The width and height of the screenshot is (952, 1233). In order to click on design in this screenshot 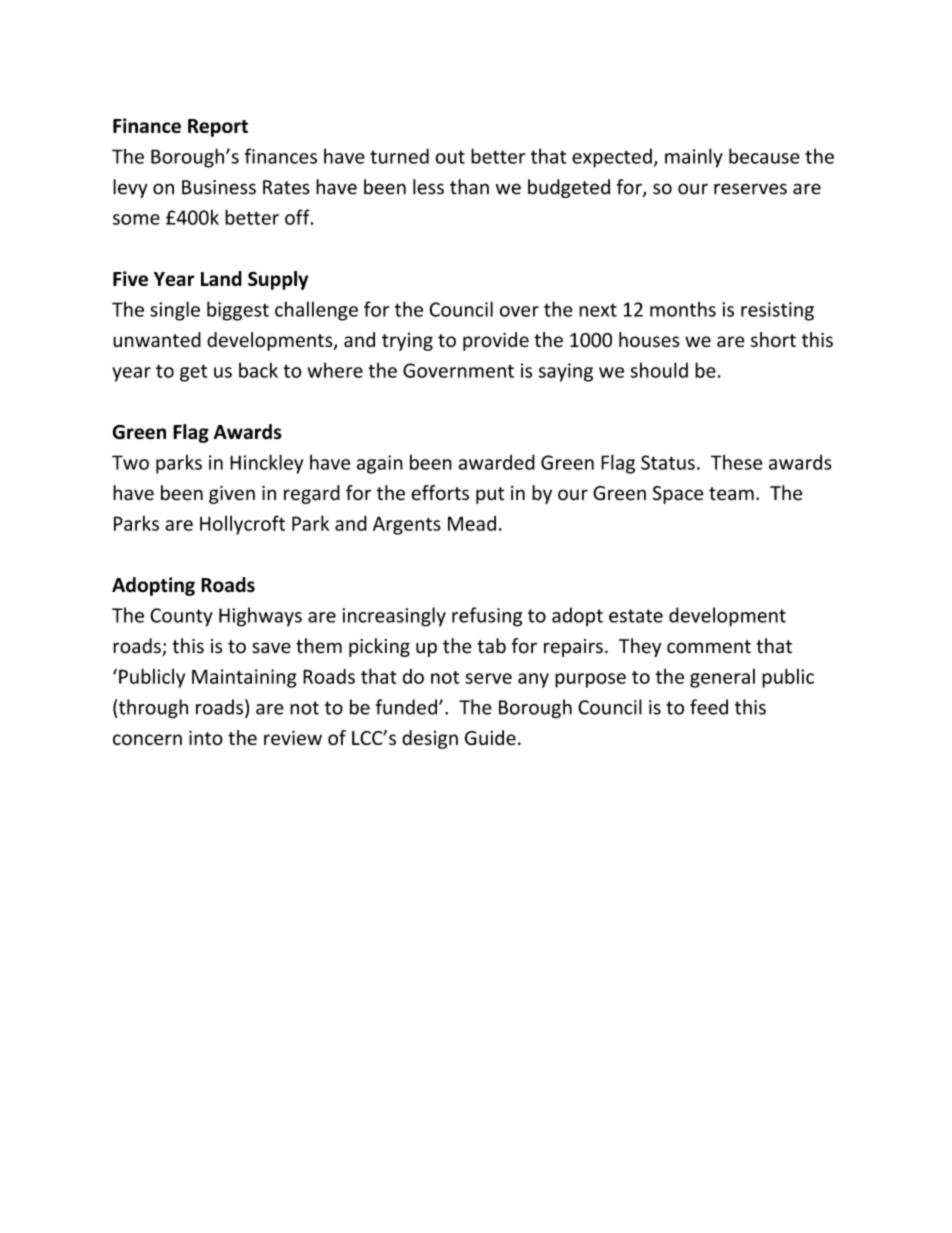, I will do `click(430, 739)`.
